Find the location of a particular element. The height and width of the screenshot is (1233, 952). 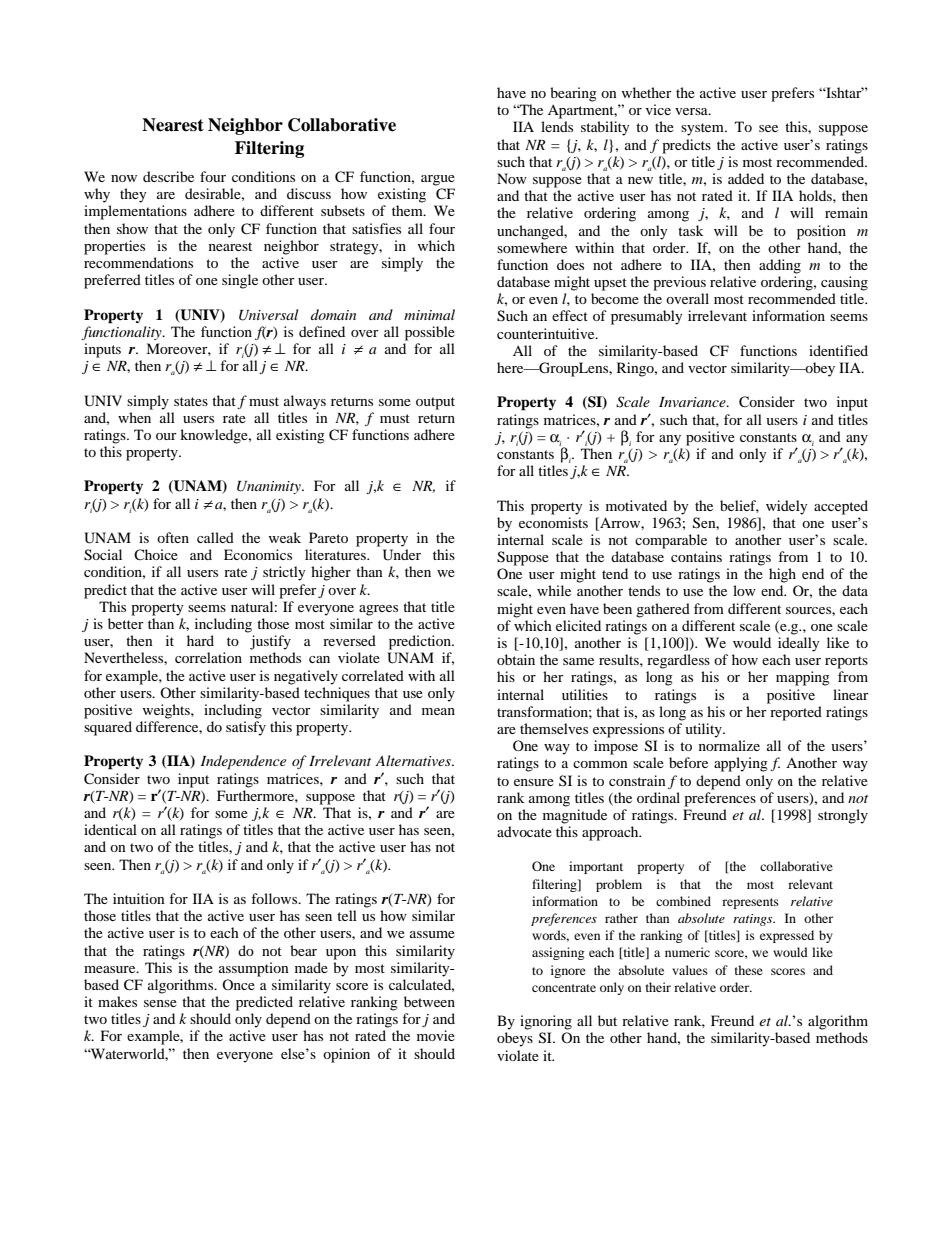

contains is located at coordinates (696, 556).
